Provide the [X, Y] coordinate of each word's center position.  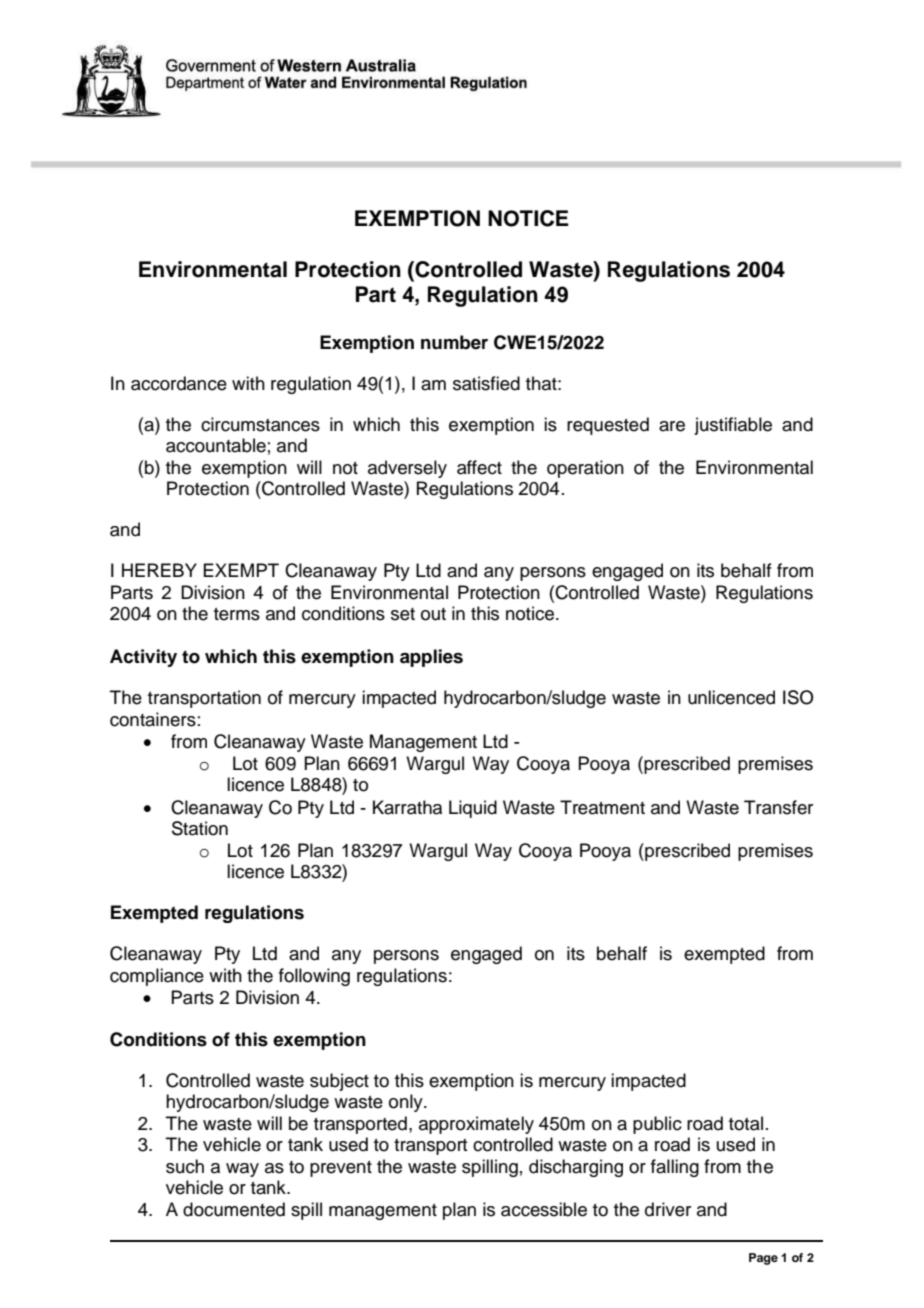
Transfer [778, 807]
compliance [157, 977]
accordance [179, 383]
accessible [544, 1209]
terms [237, 614]
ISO [798, 697]
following [314, 977]
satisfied [486, 383]
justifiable [733, 426]
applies [431, 658]
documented [234, 1209]
